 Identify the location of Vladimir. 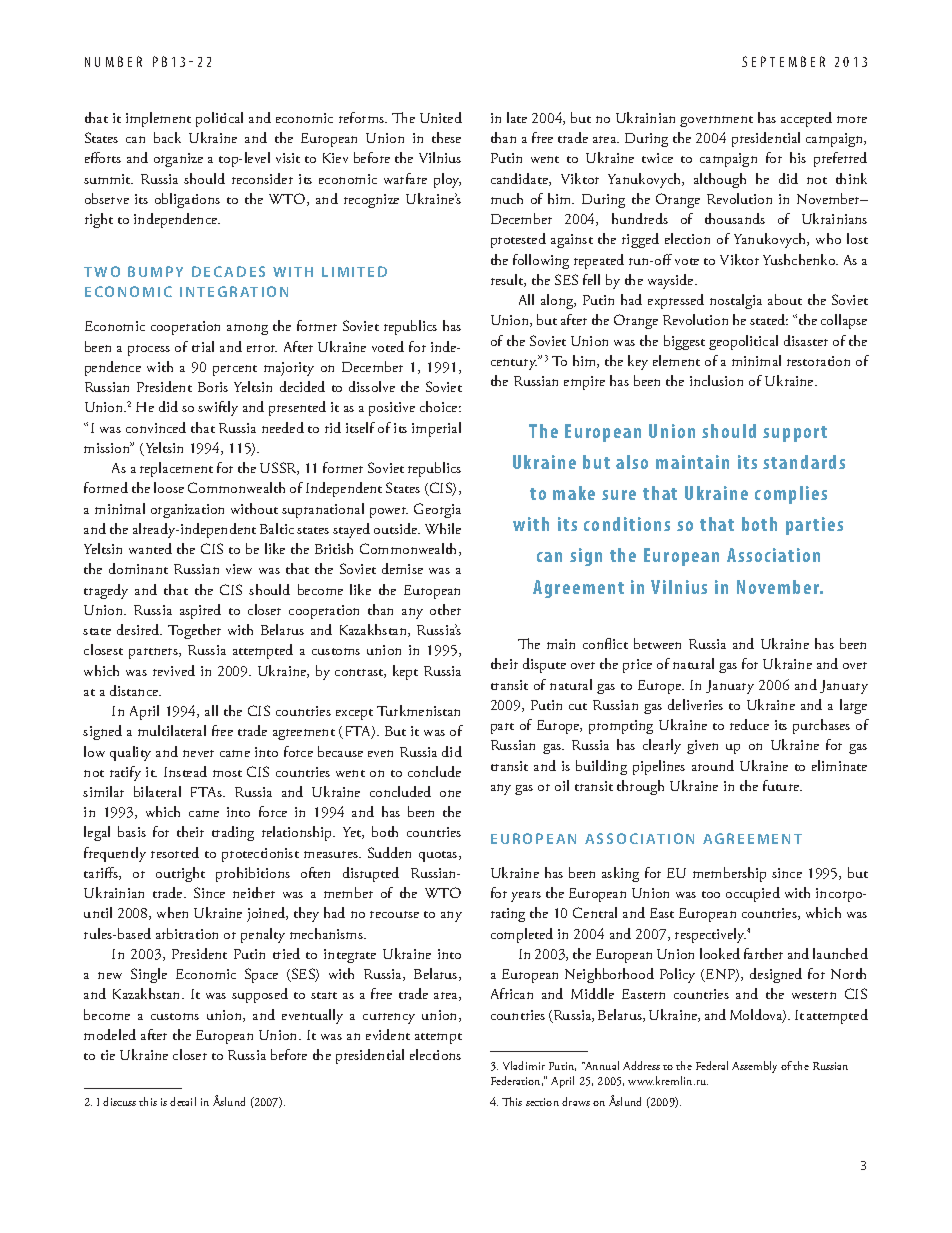
(524, 1065).
